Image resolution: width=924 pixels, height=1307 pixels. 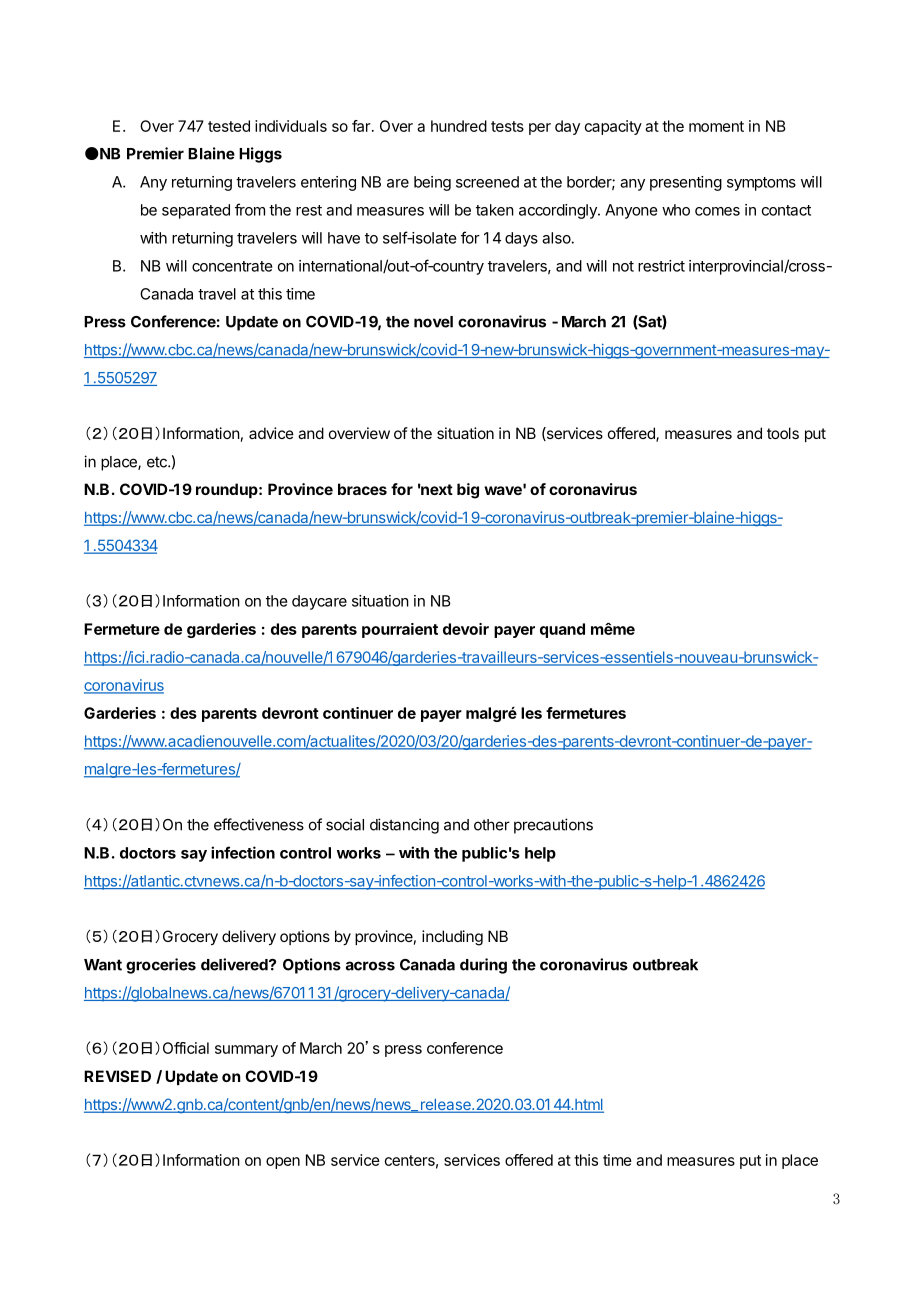 What do you see at coordinates (686, 183) in the page?
I see `presenting` at bounding box center [686, 183].
